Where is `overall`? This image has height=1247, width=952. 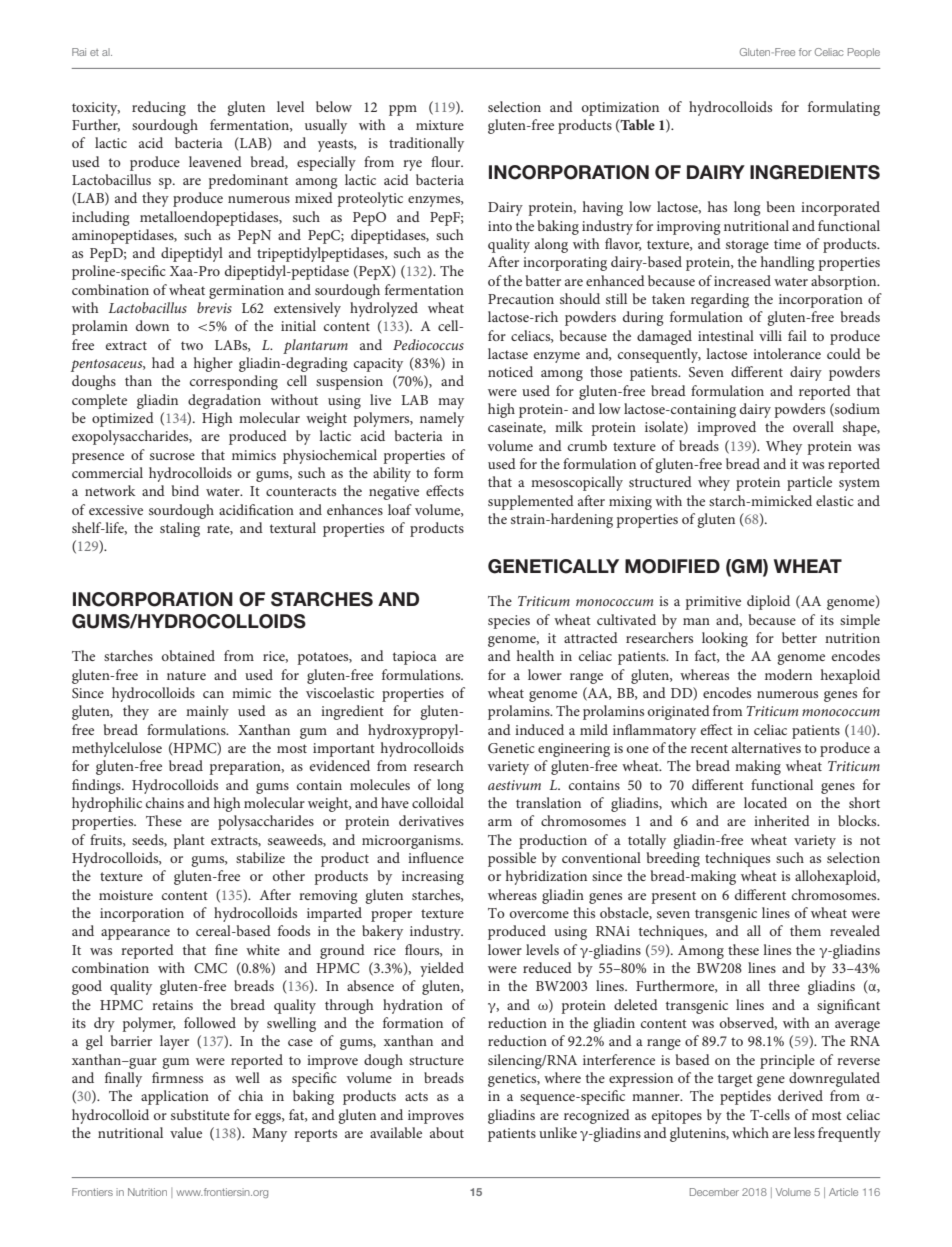
overall is located at coordinates (813, 426).
